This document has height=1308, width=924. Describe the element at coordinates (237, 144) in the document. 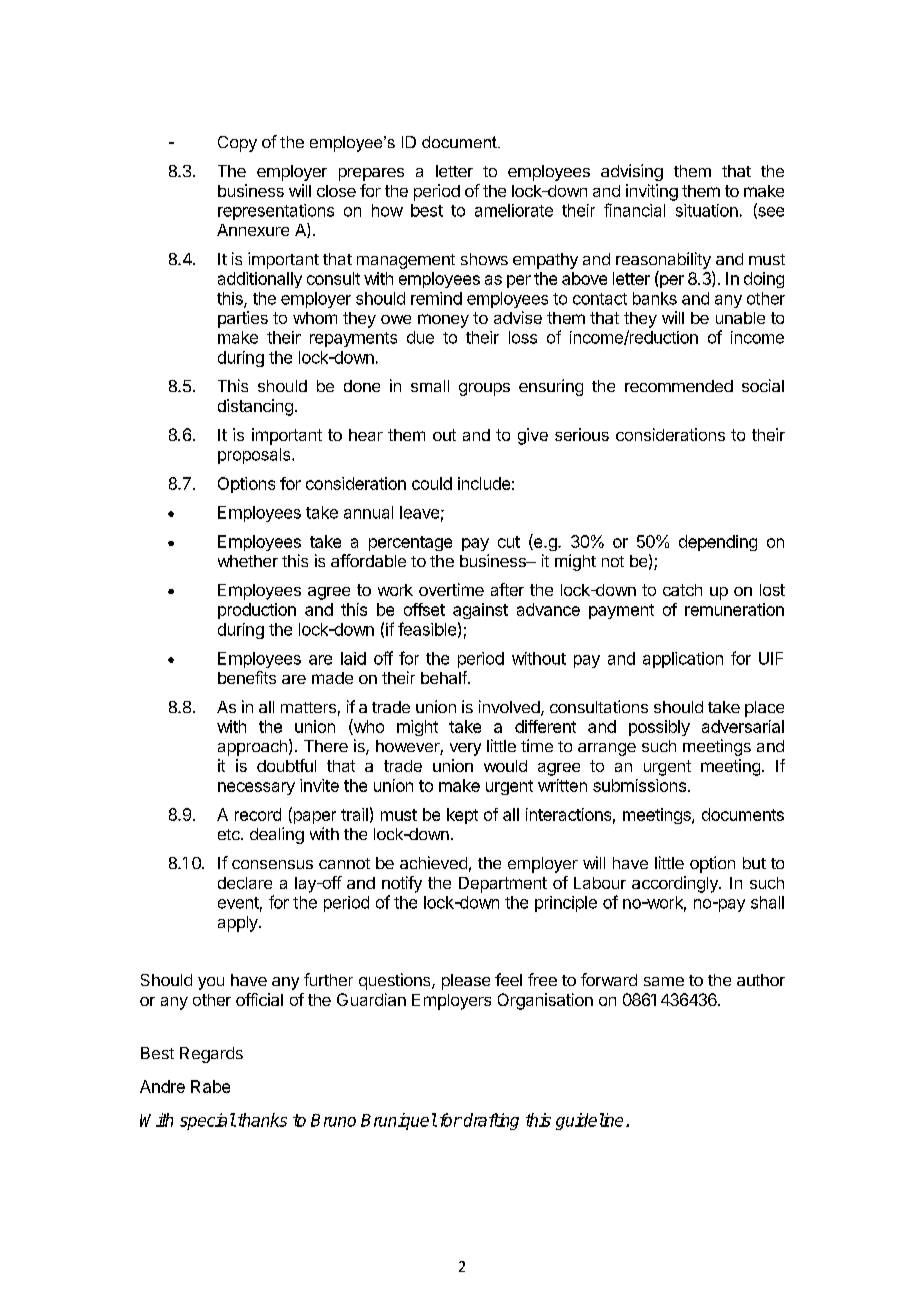

I see `Copy` at that location.
